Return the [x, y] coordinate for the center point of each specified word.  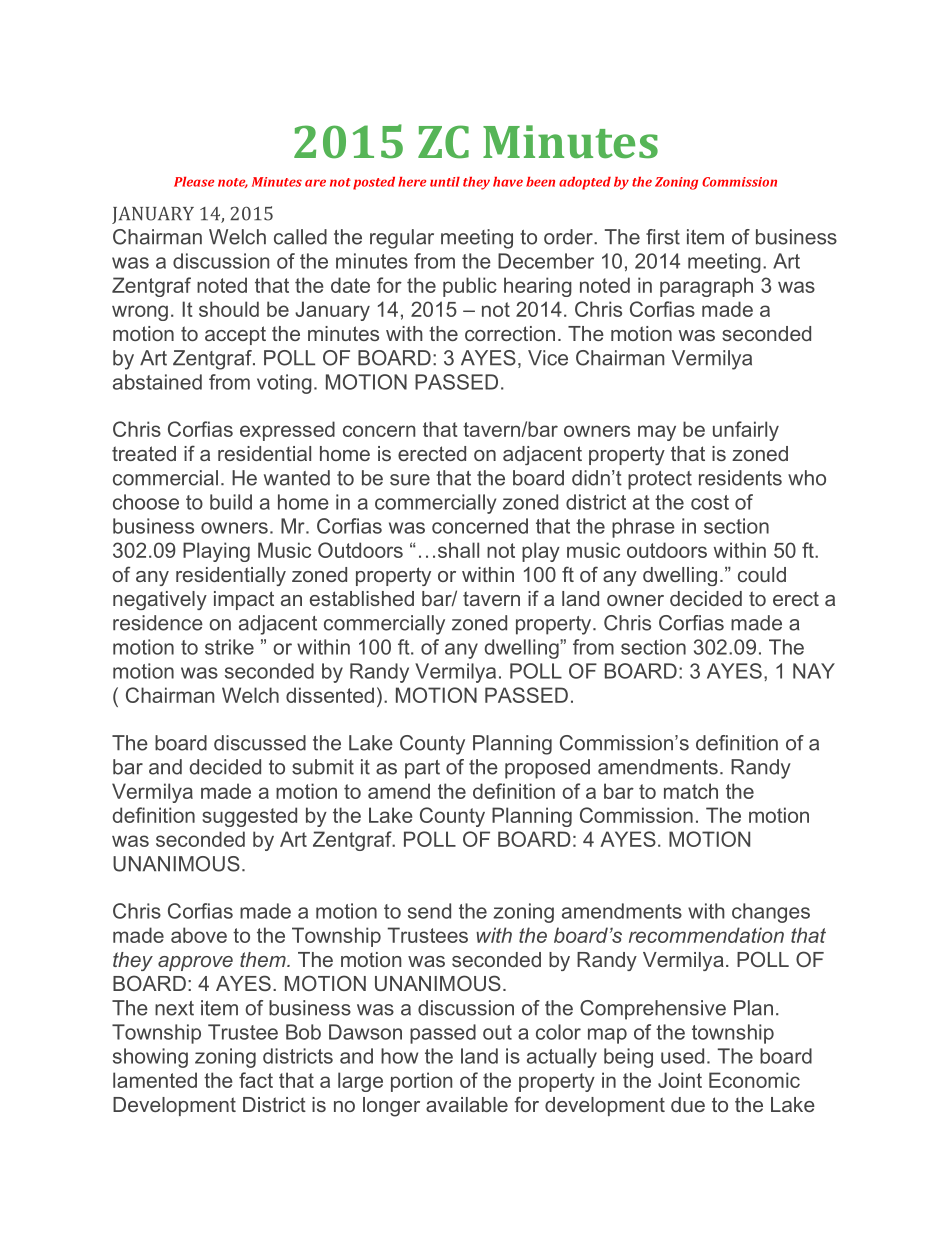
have [508, 182]
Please [194, 182]
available [467, 1104]
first [663, 237]
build [231, 502]
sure [410, 480]
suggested [249, 817]
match [691, 791]
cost [710, 502]
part [422, 769]
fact [256, 1080]
